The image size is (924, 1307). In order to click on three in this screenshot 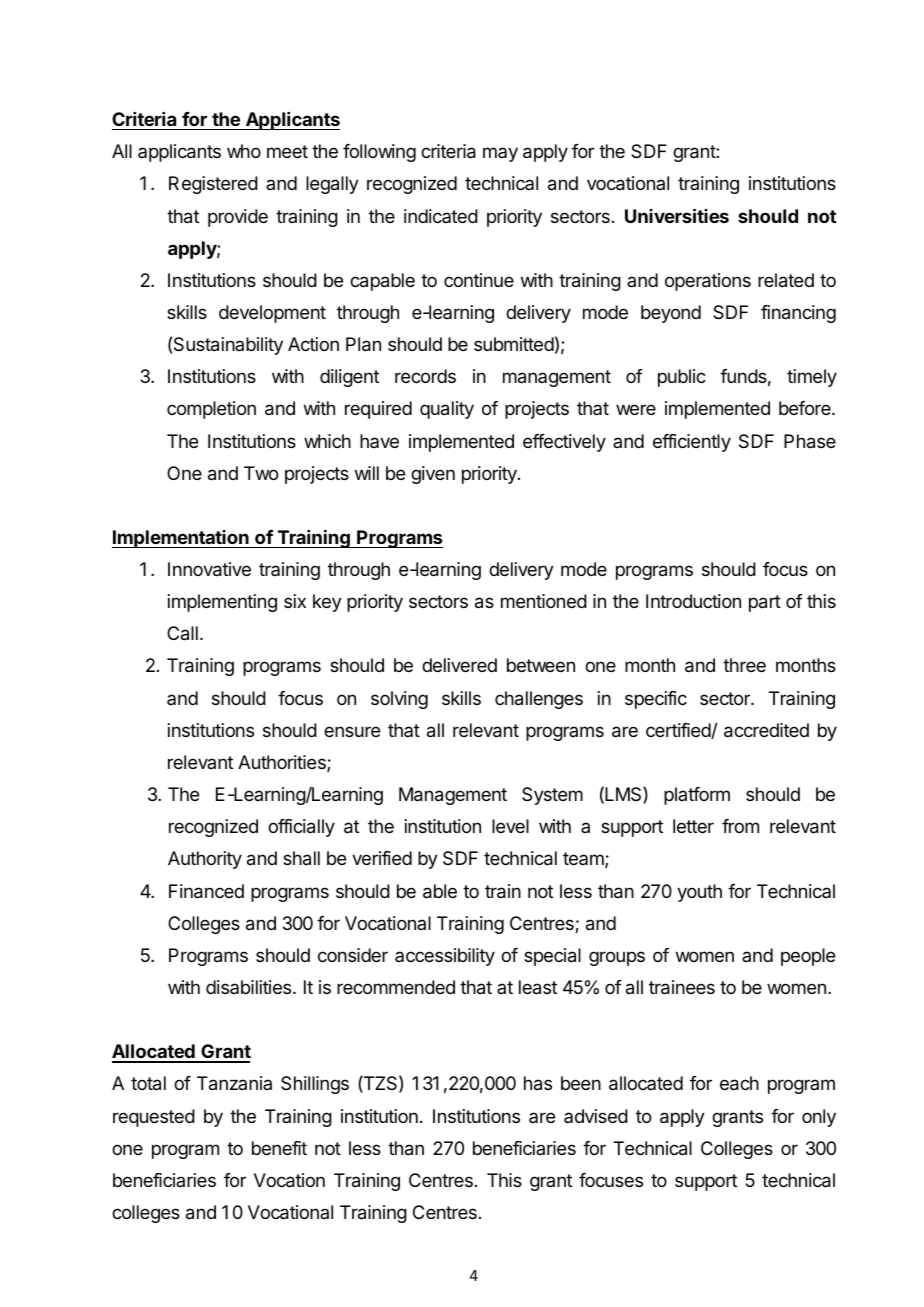, I will do `click(744, 665)`.
